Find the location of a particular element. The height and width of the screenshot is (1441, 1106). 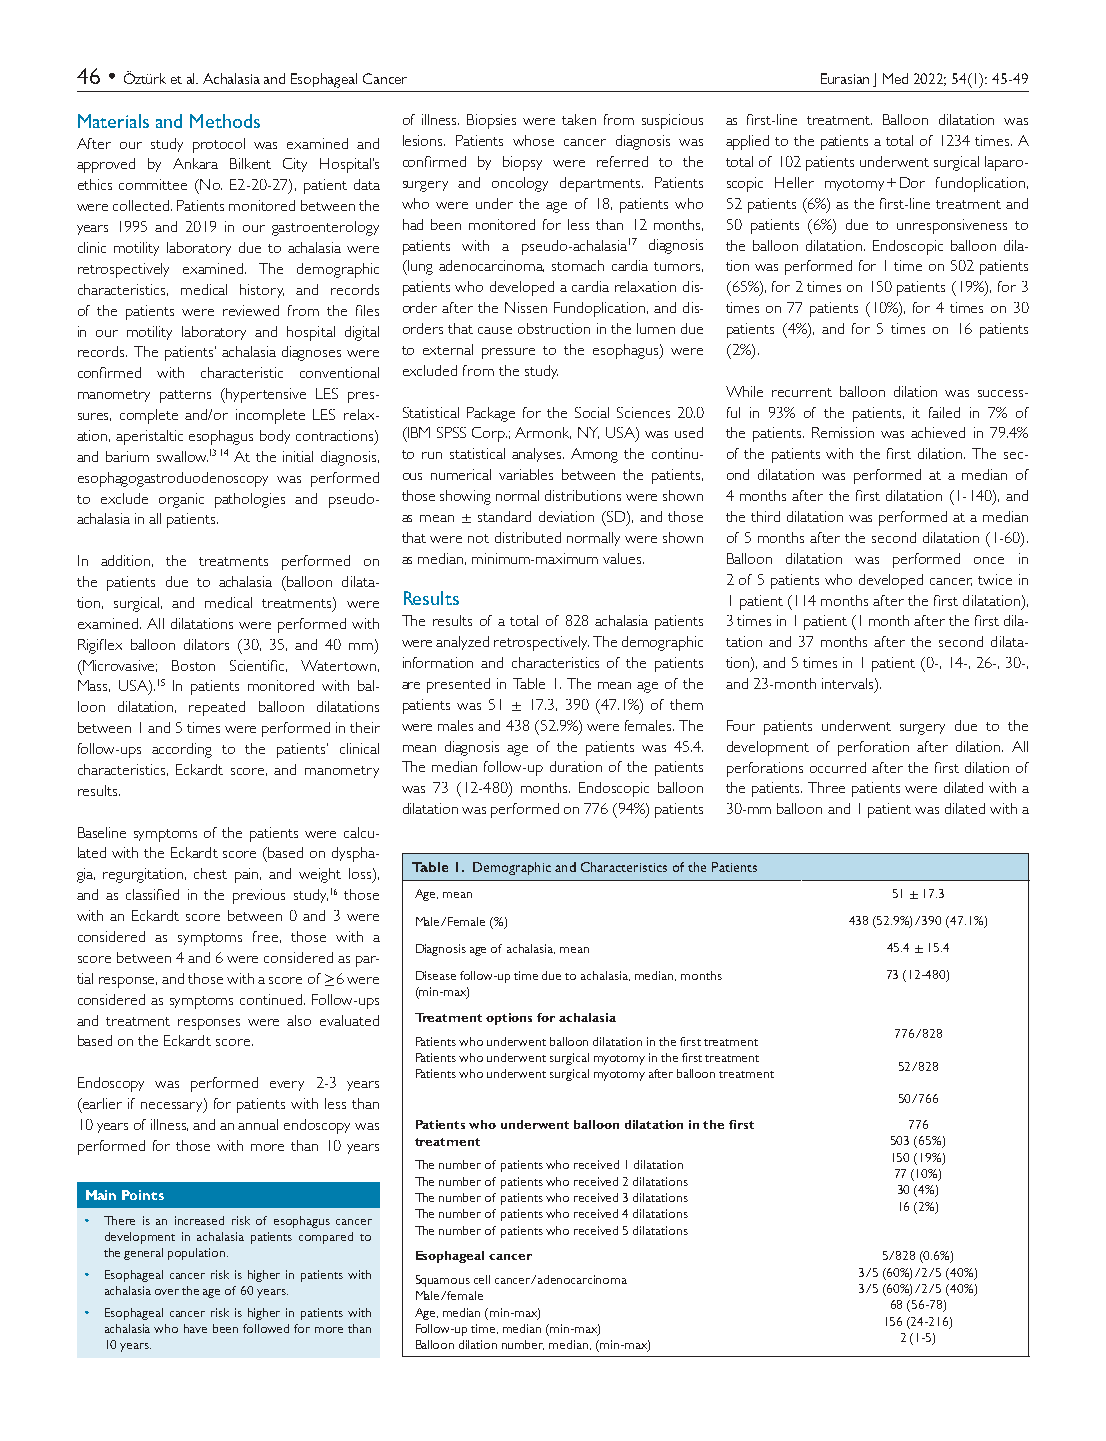

Eurasian is located at coordinates (845, 78).
